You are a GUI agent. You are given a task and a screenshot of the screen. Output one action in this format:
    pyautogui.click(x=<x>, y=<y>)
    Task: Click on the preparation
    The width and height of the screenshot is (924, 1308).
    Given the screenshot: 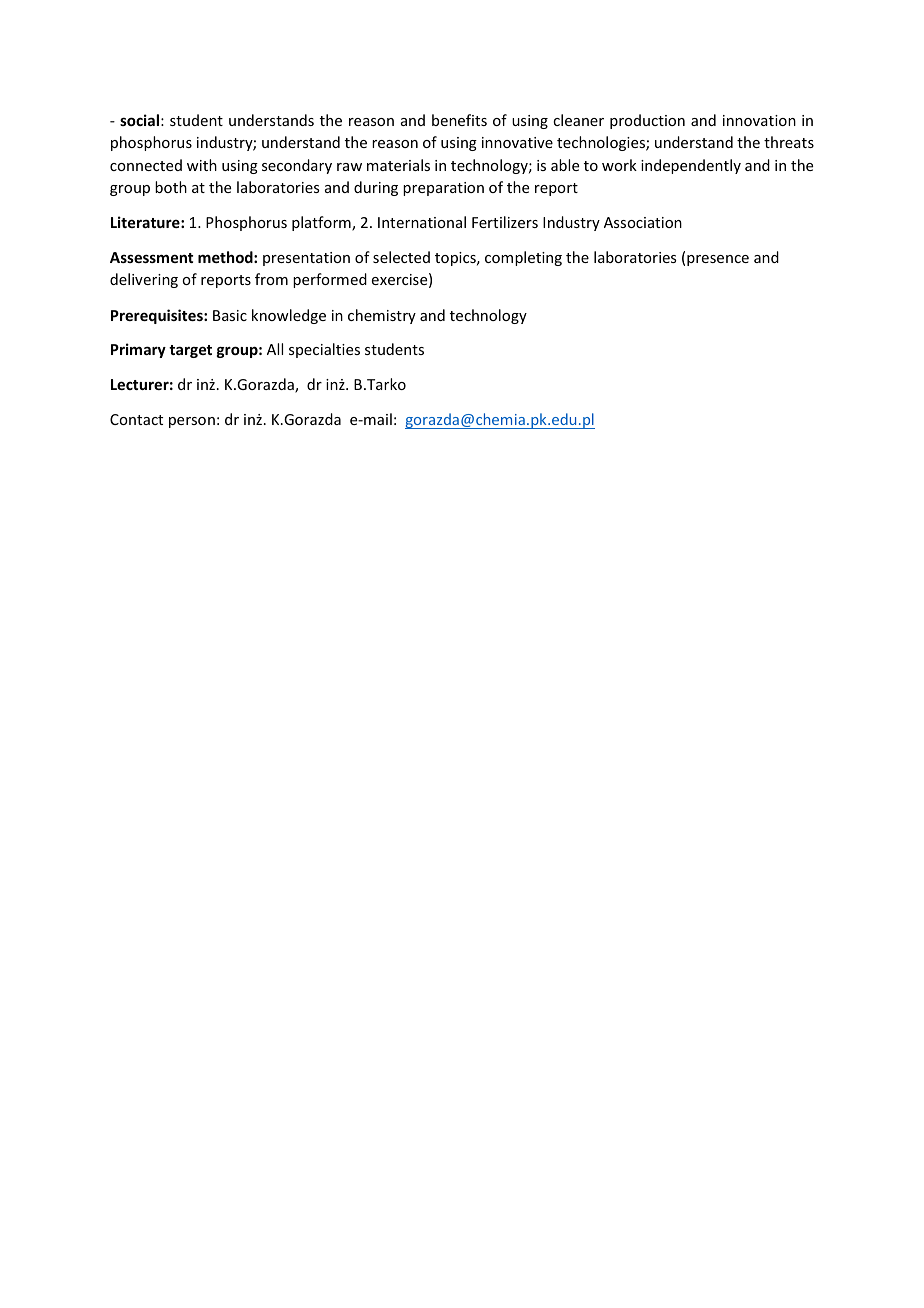 What is the action you would take?
    pyautogui.click(x=443, y=189)
